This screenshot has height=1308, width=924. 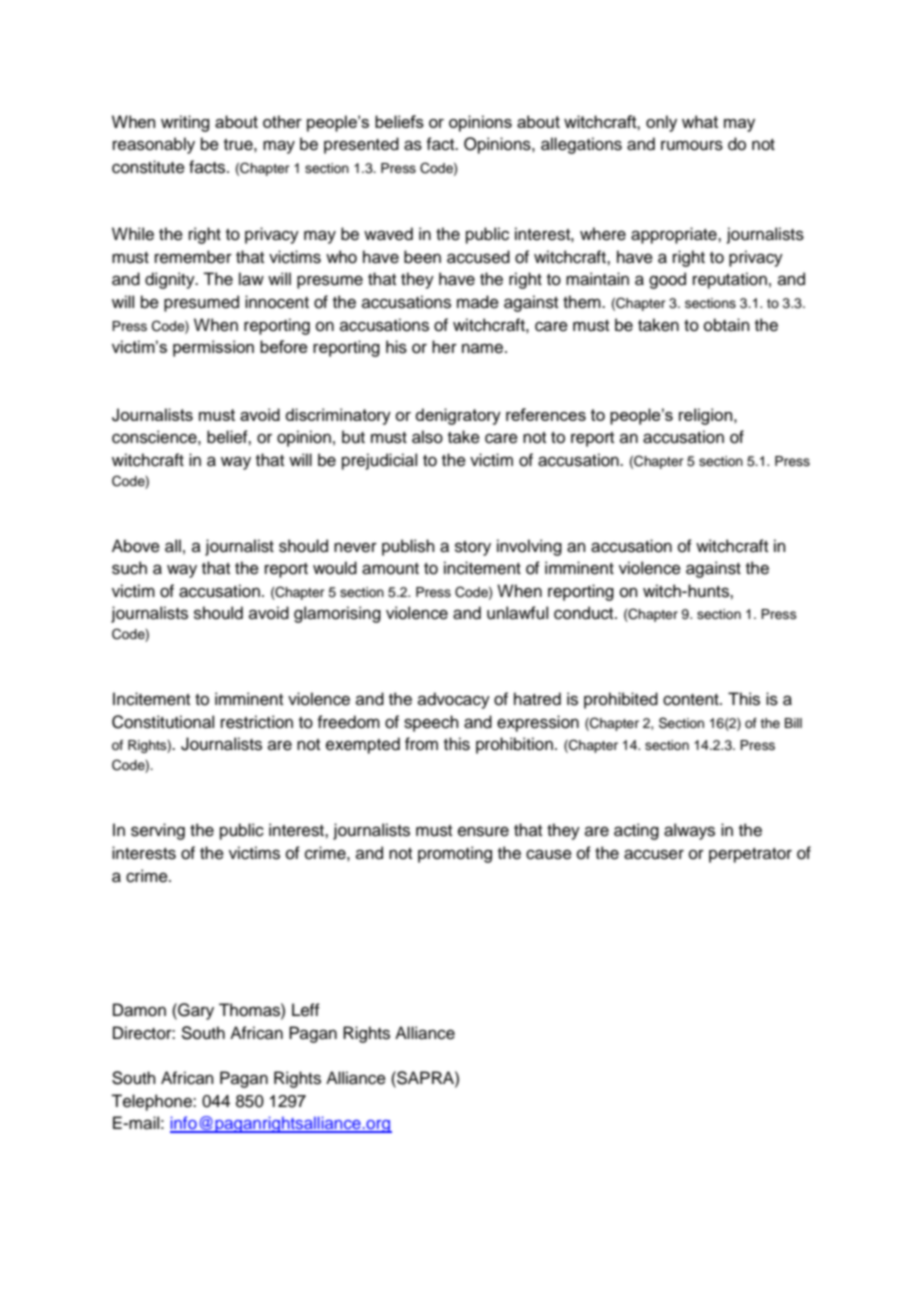 What do you see at coordinates (473, 548) in the screenshot?
I see `story` at bounding box center [473, 548].
